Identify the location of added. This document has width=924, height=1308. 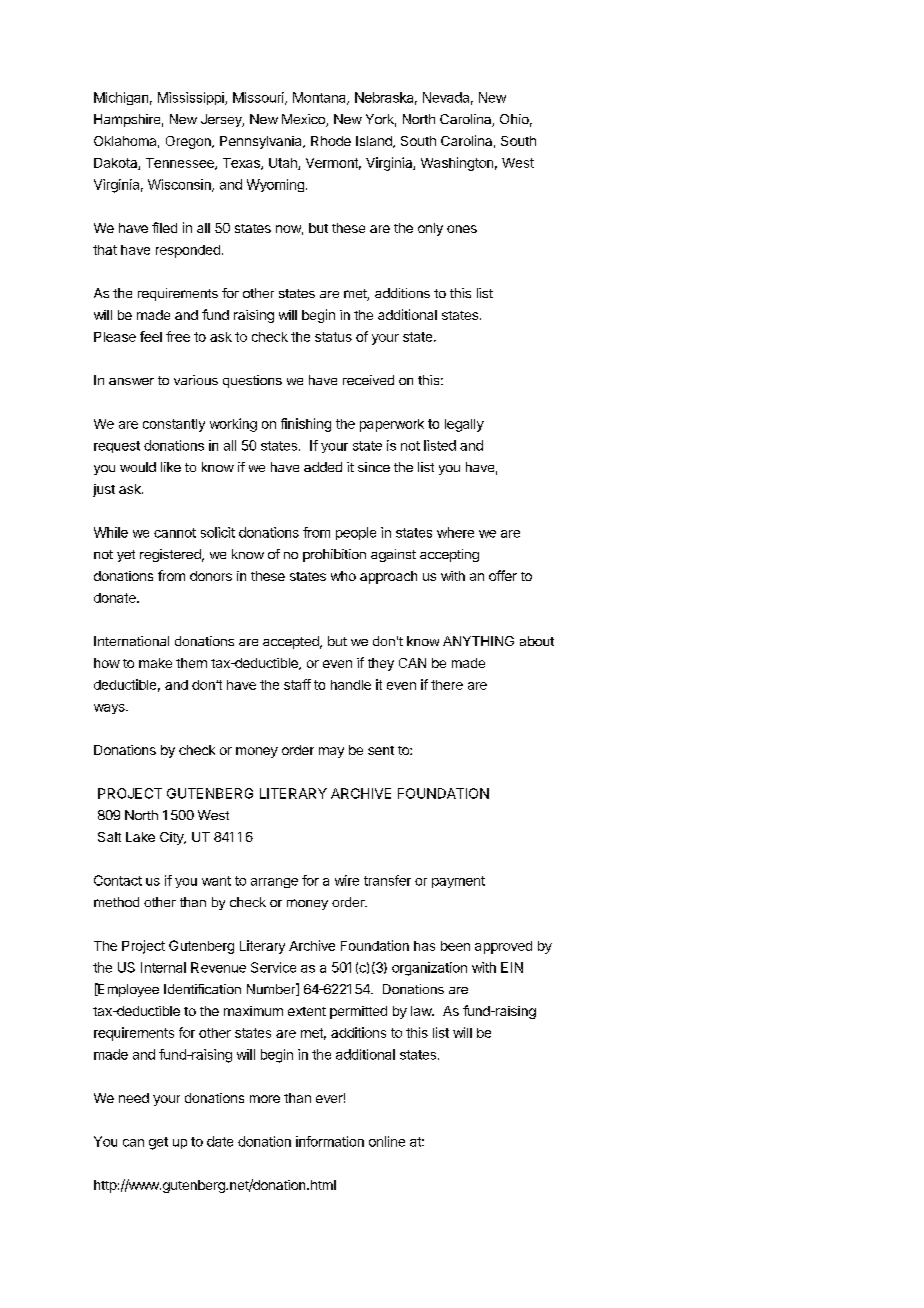
(323, 467).
